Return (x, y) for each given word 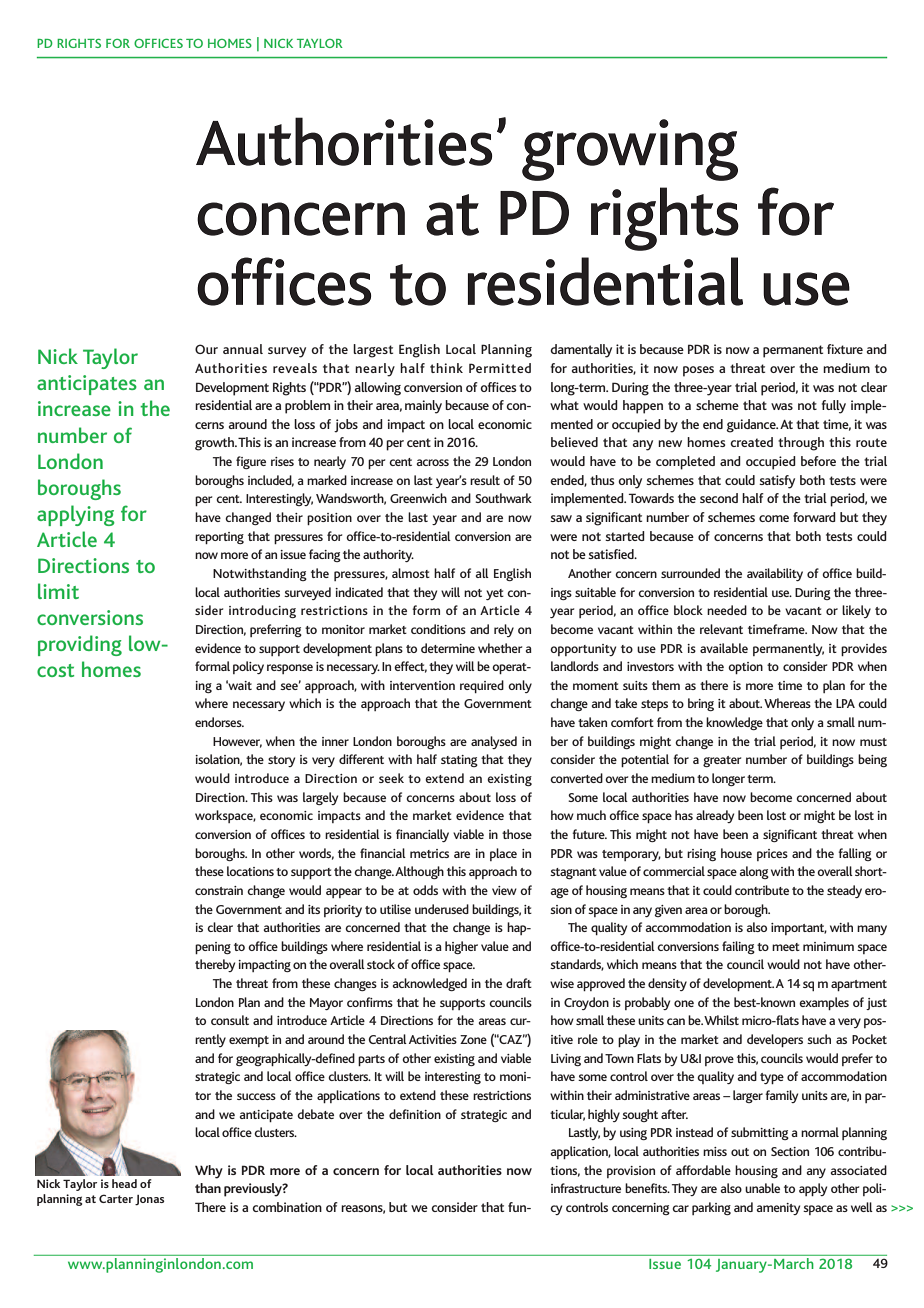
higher (461, 947)
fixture (845, 349)
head (124, 1183)
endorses (219, 722)
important (799, 929)
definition (415, 1114)
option (745, 668)
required (482, 686)
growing (630, 150)
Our (206, 349)
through (801, 444)
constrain (219, 890)
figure (251, 462)
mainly (423, 407)
